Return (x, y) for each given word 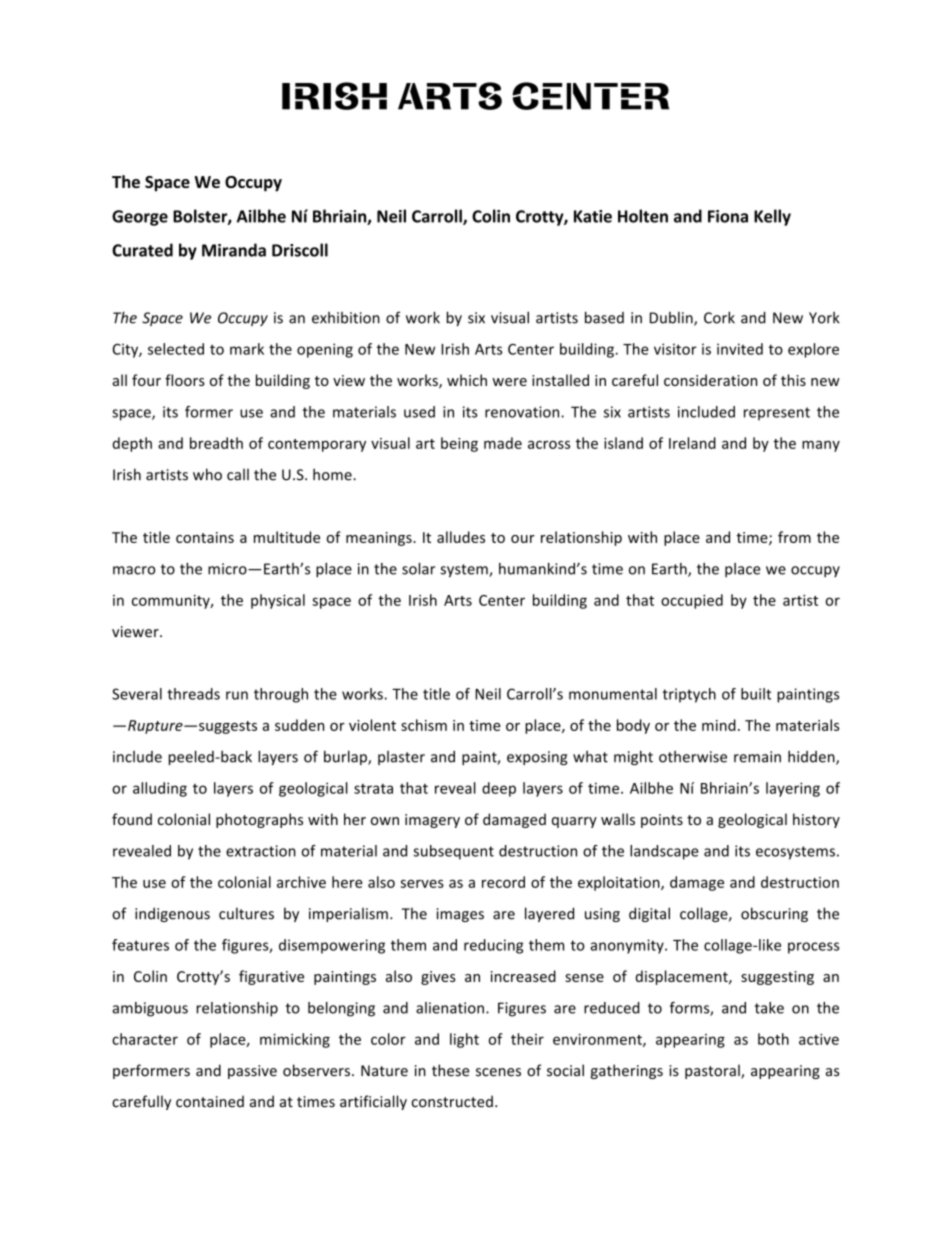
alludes (461, 537)
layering (793, 789)
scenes (498, 1072)
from (794, 537)
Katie (593, 216)
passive (252, 1072)
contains (205, 537)
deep (499, 789)
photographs (259, 820)
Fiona (728, 216)
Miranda (234, 250)
